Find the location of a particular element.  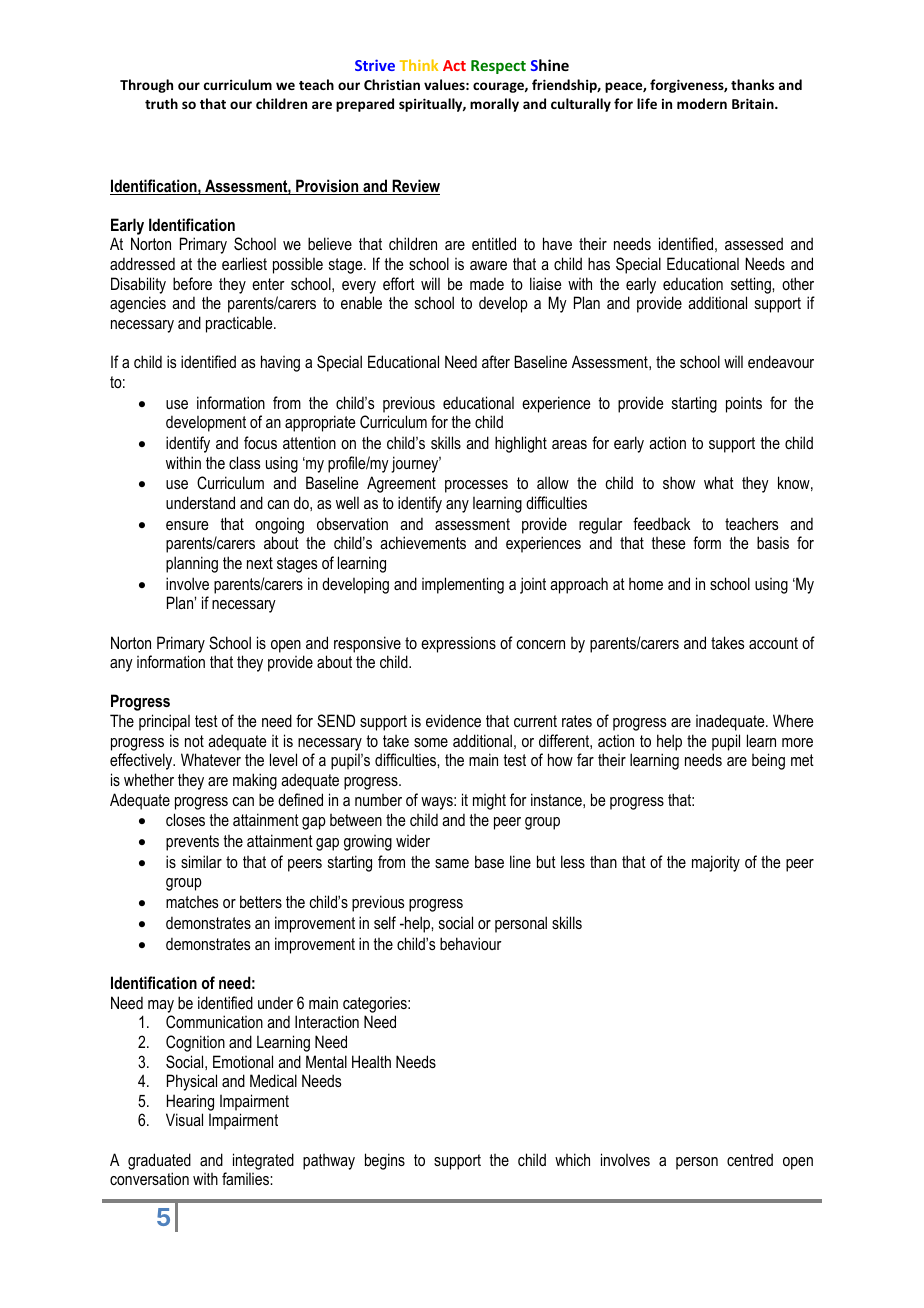

practicable is located at coordinates (240, 324).
